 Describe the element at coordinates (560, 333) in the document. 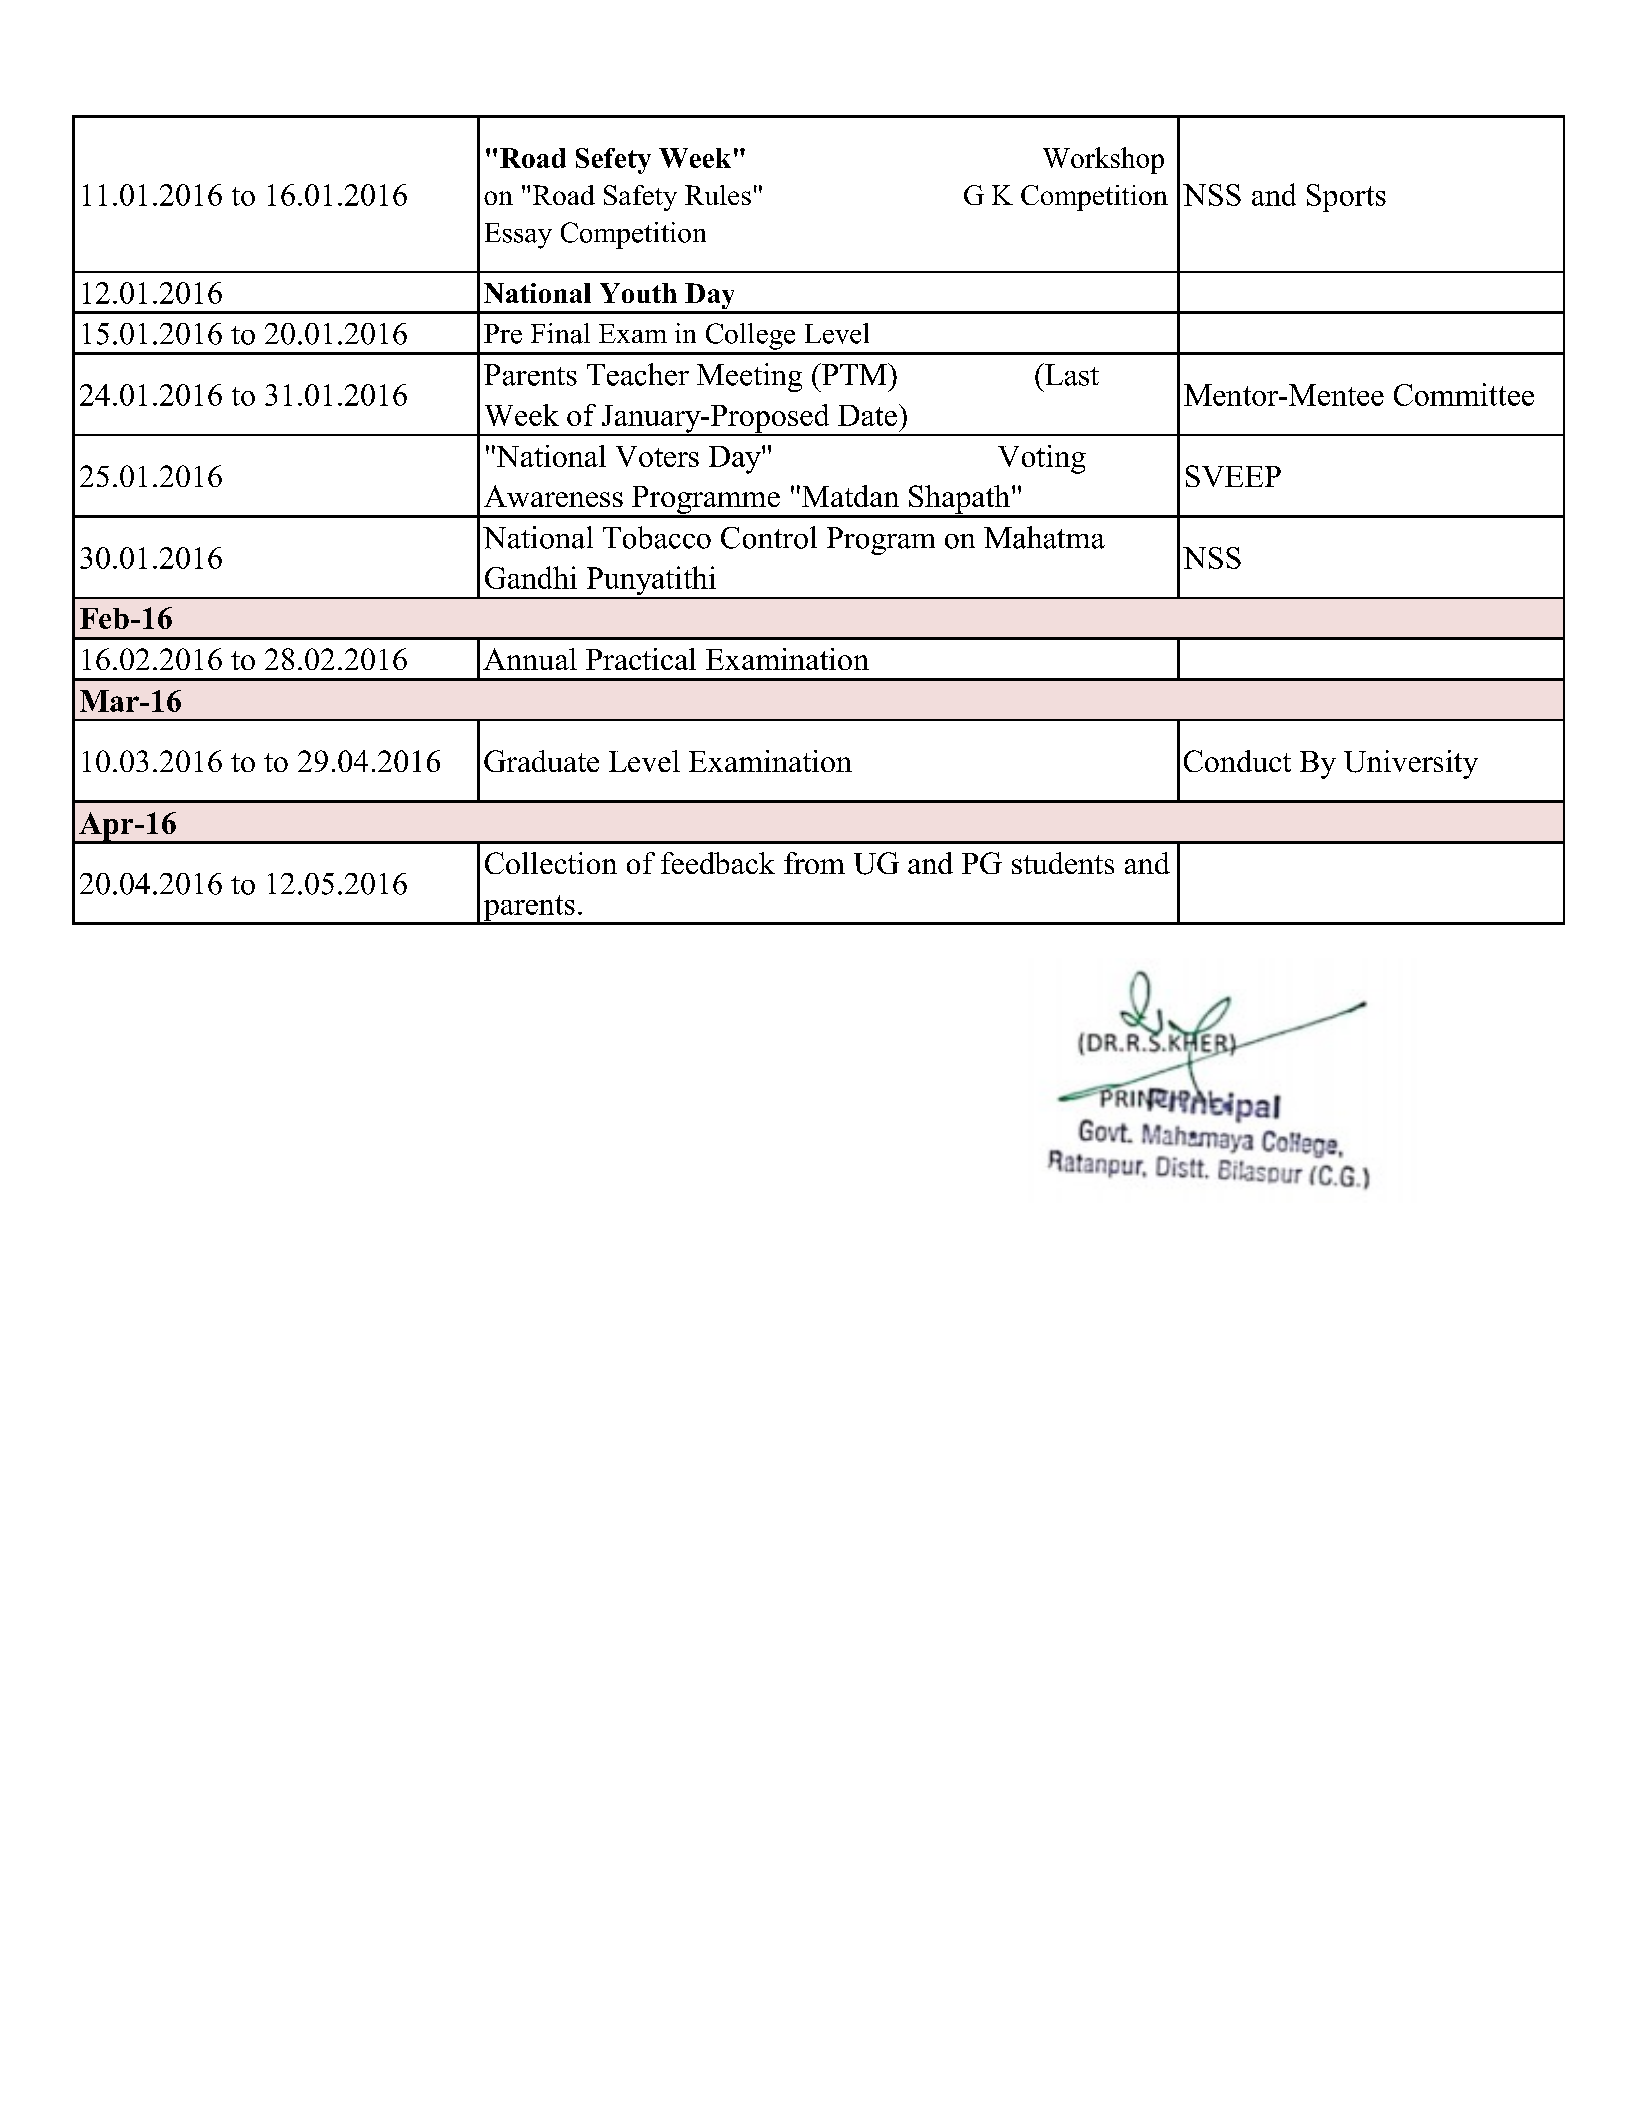

I see `Final` at that location.
